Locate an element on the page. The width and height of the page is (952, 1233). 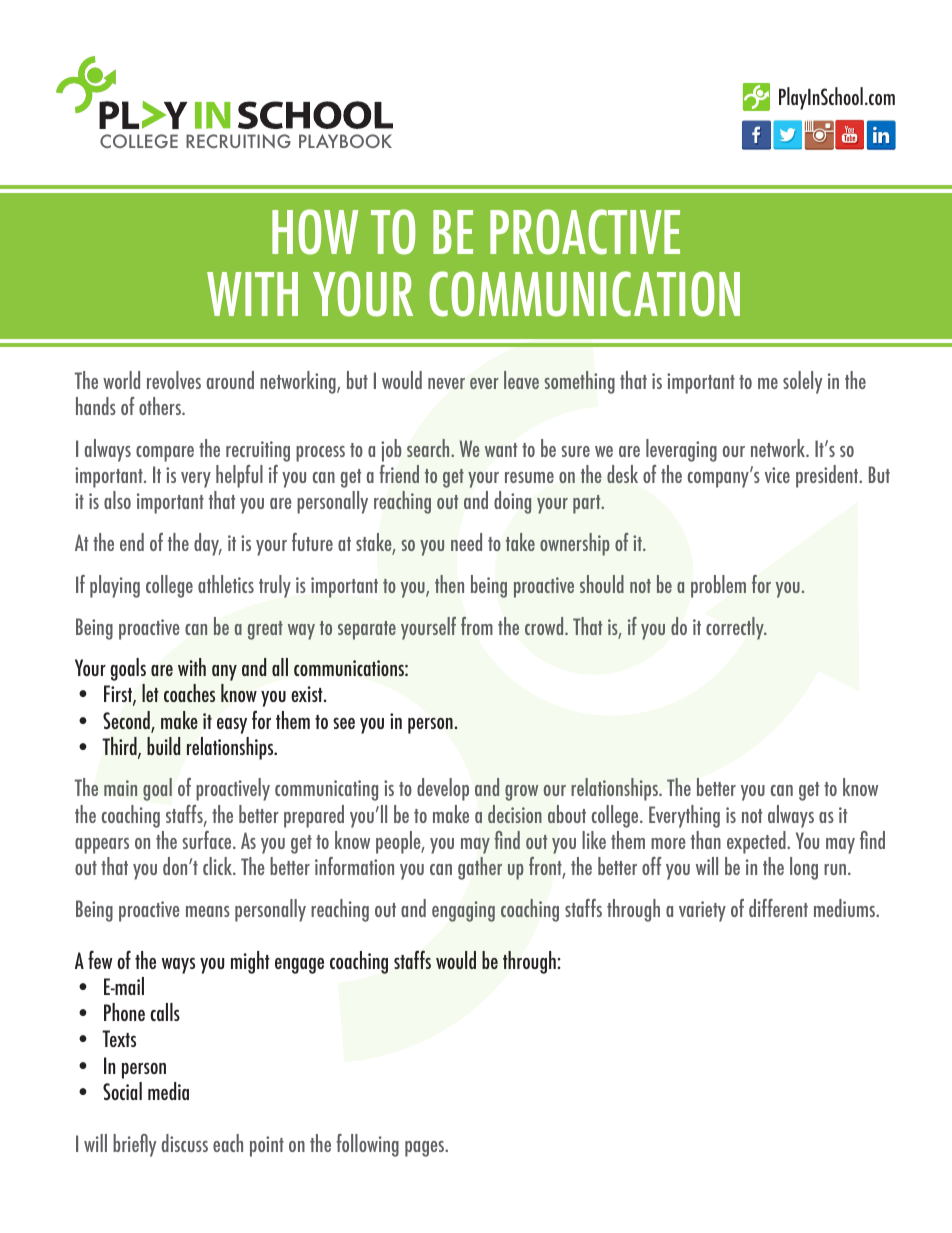
revolves is located at coordinates (174, 380).
